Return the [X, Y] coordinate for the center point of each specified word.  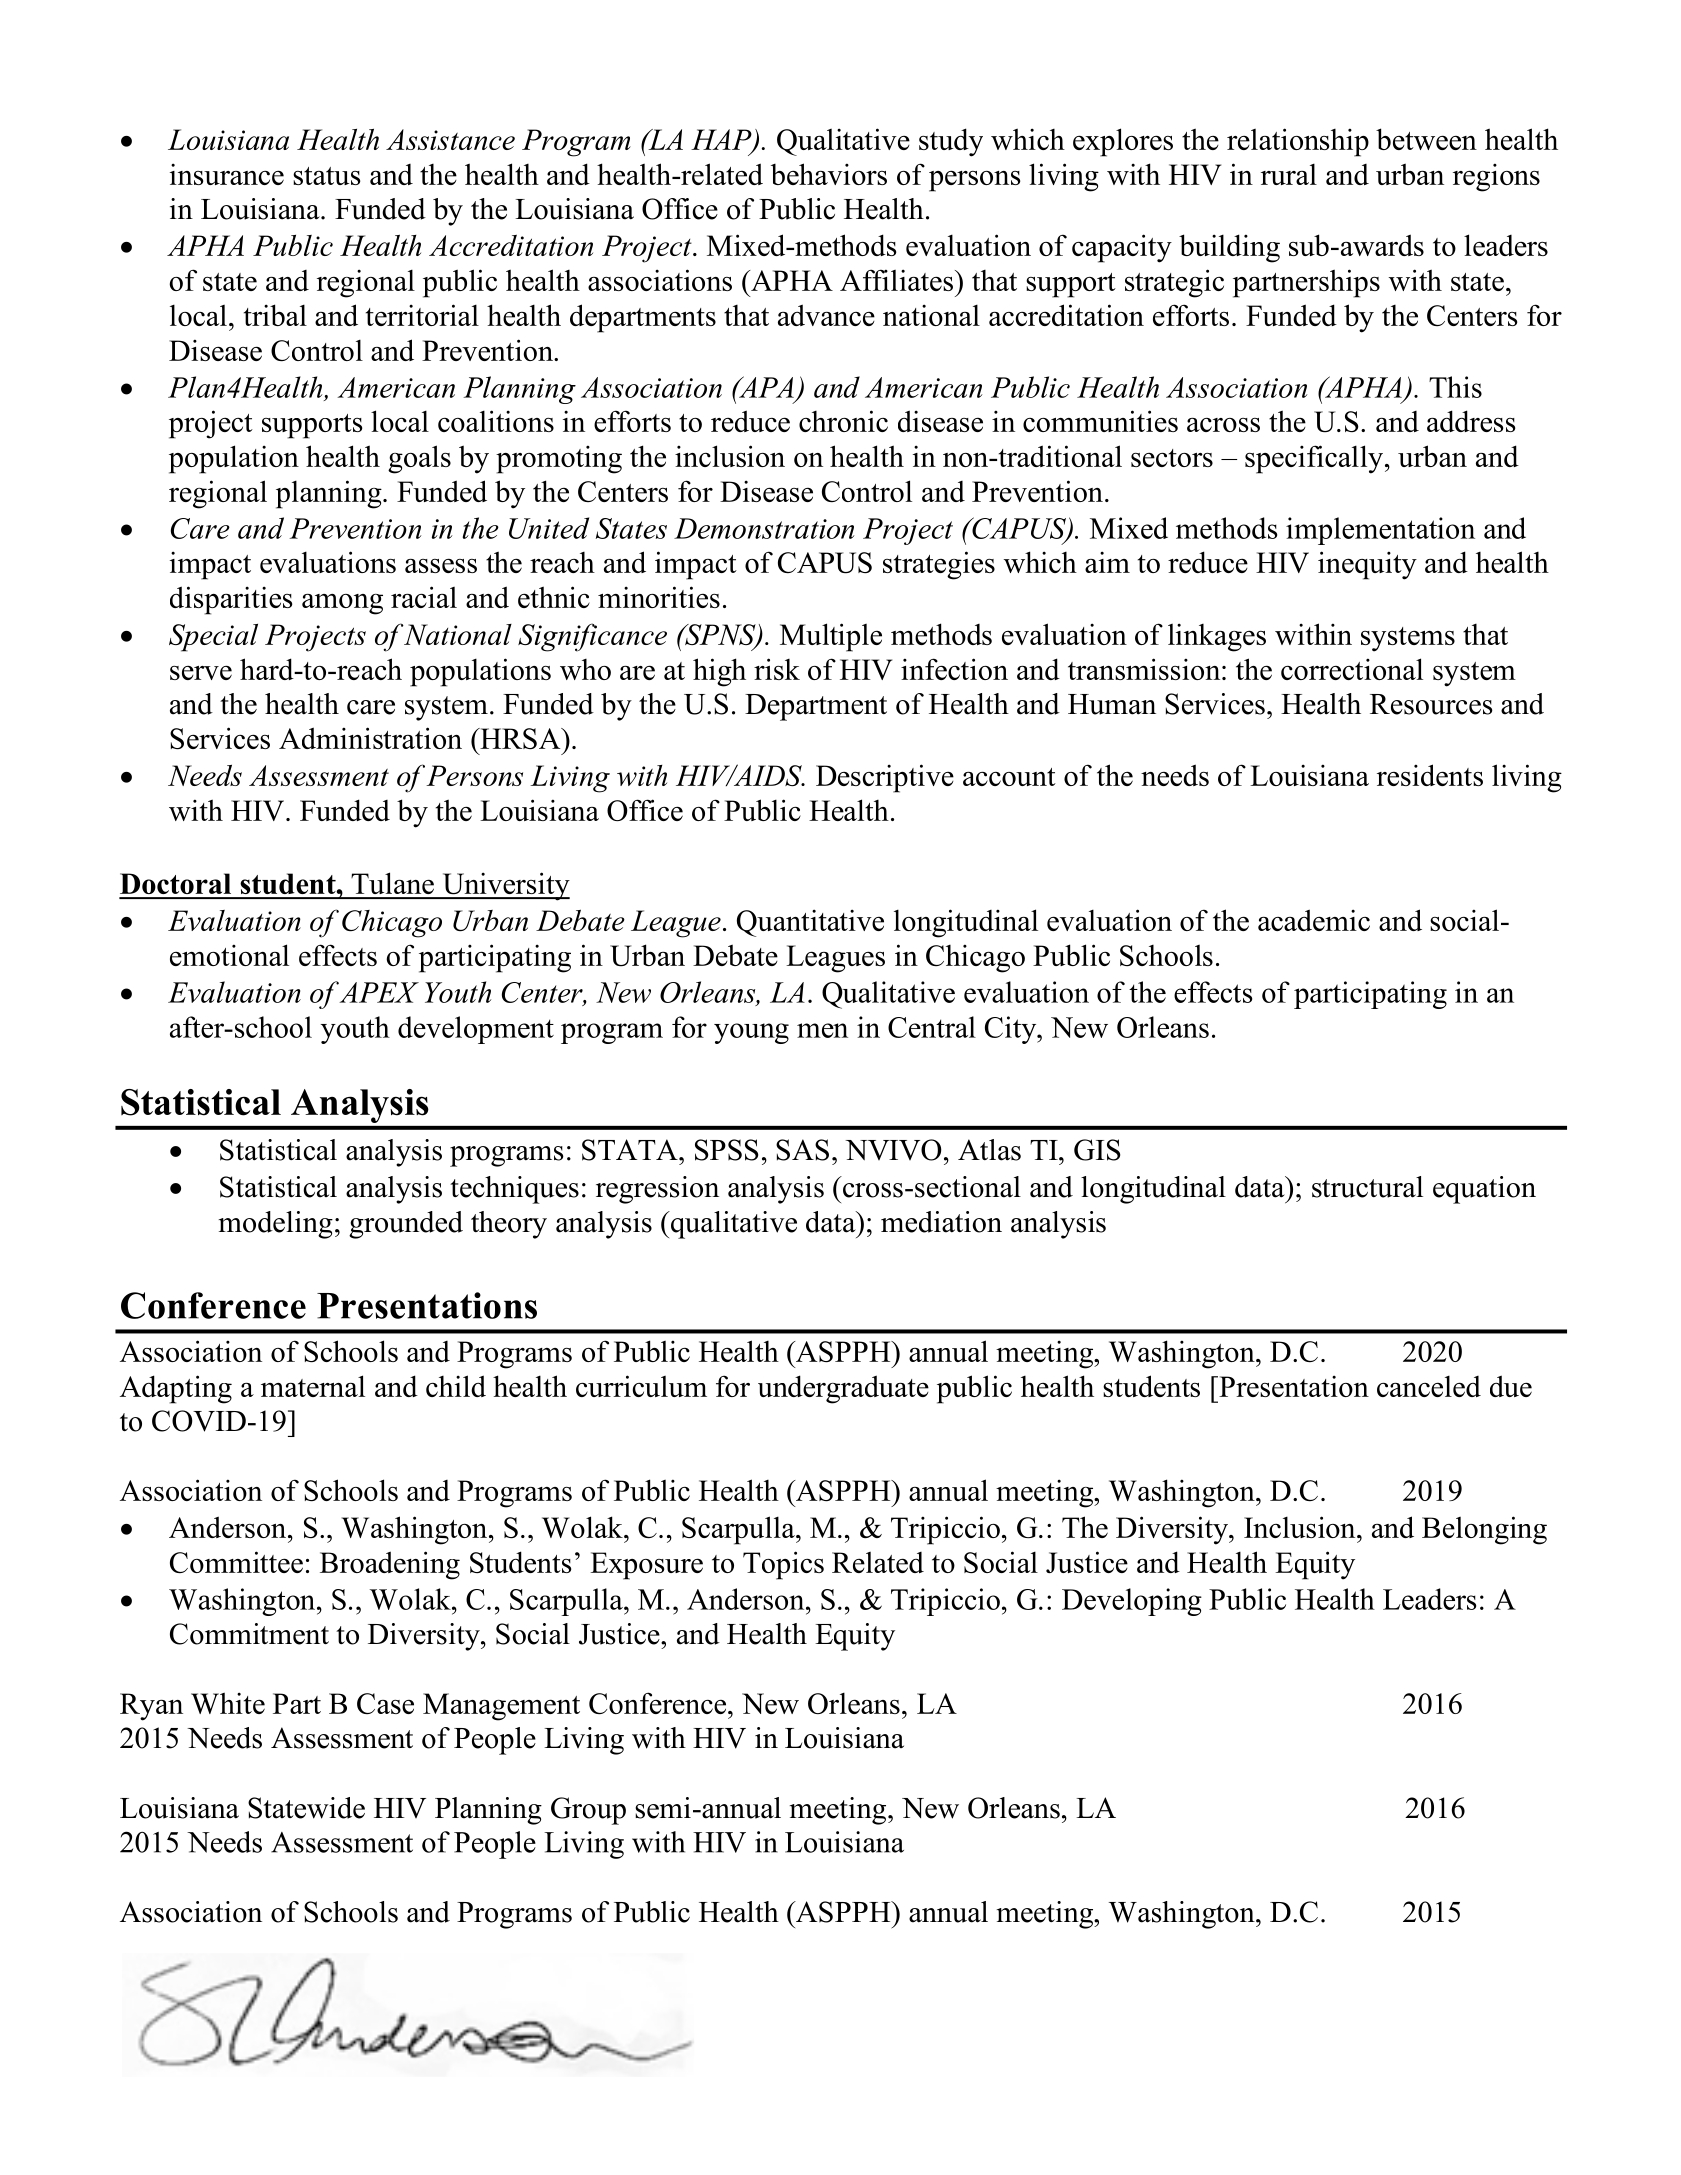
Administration [370, 738]
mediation [941, 1222]
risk [777, 669]
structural [1367, 1187]
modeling [276, 1225]
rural [1289, 174]
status [326, 176]
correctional [1352, 669]
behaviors [829, 174]
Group [588, 1811]
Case [385, 1703]
